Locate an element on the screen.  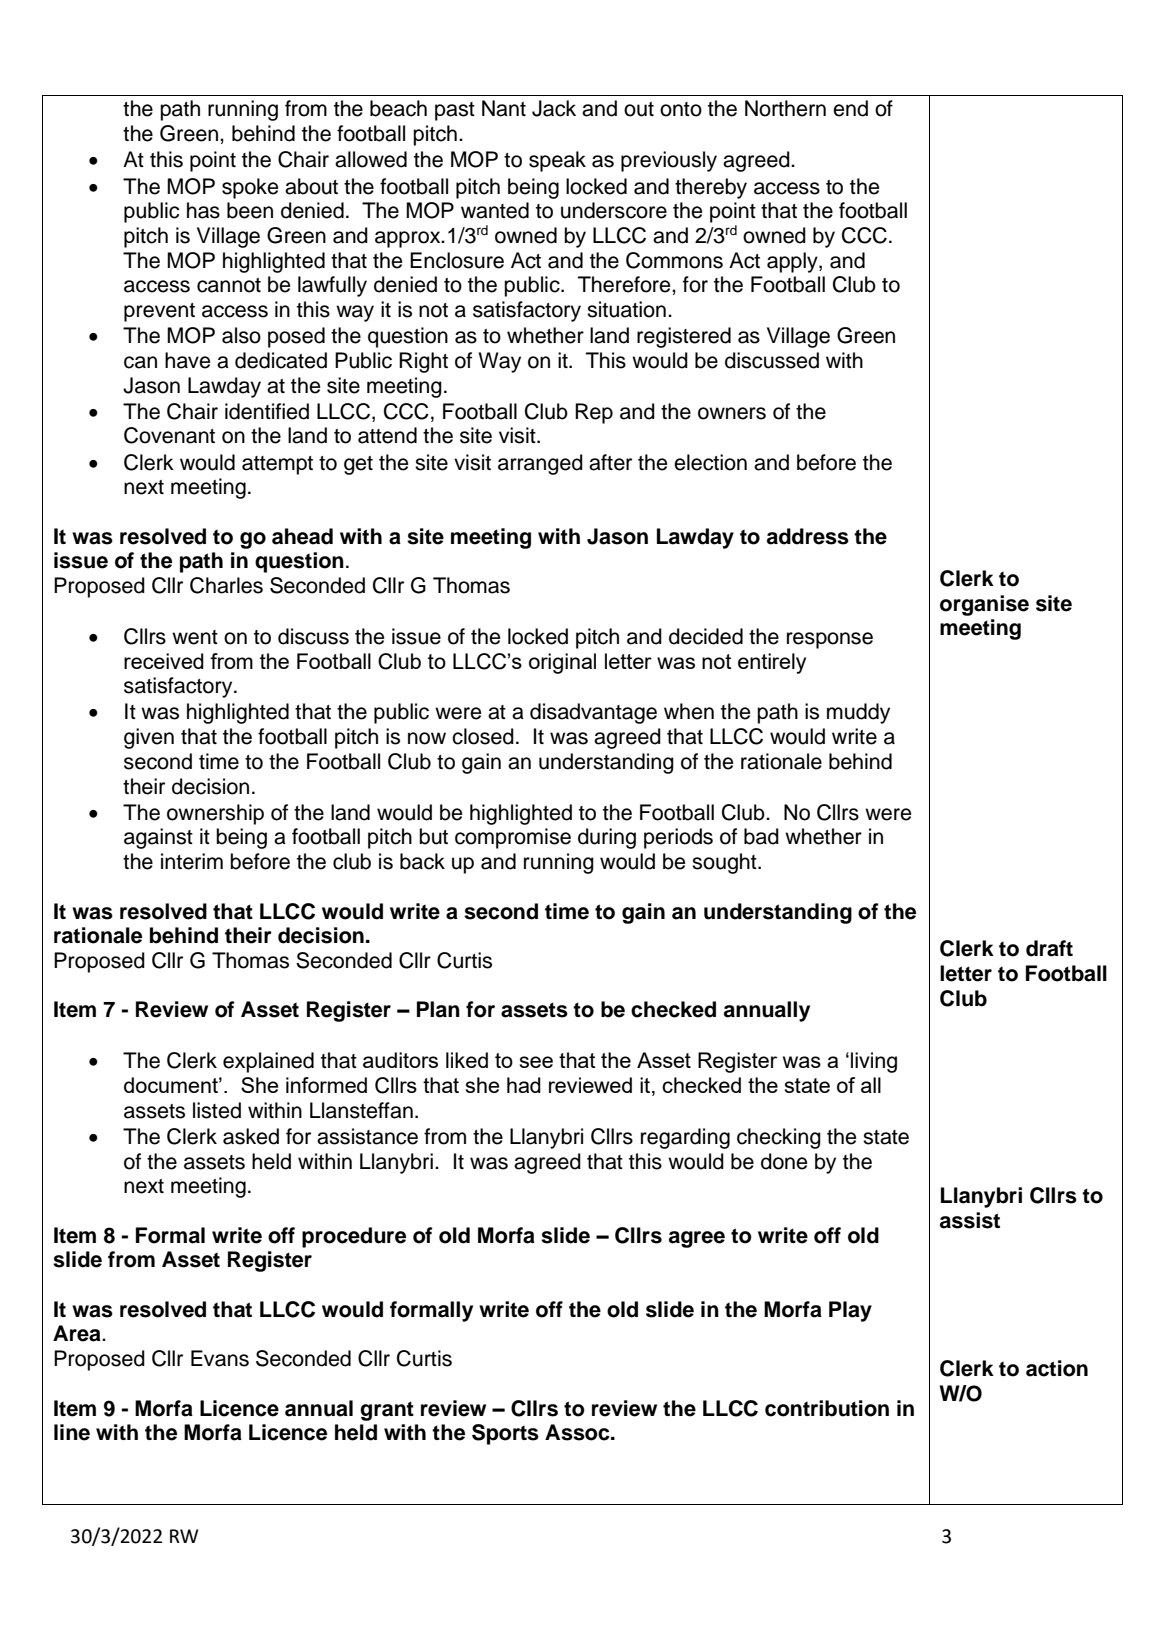
given is located at coordinates (149, 738).
